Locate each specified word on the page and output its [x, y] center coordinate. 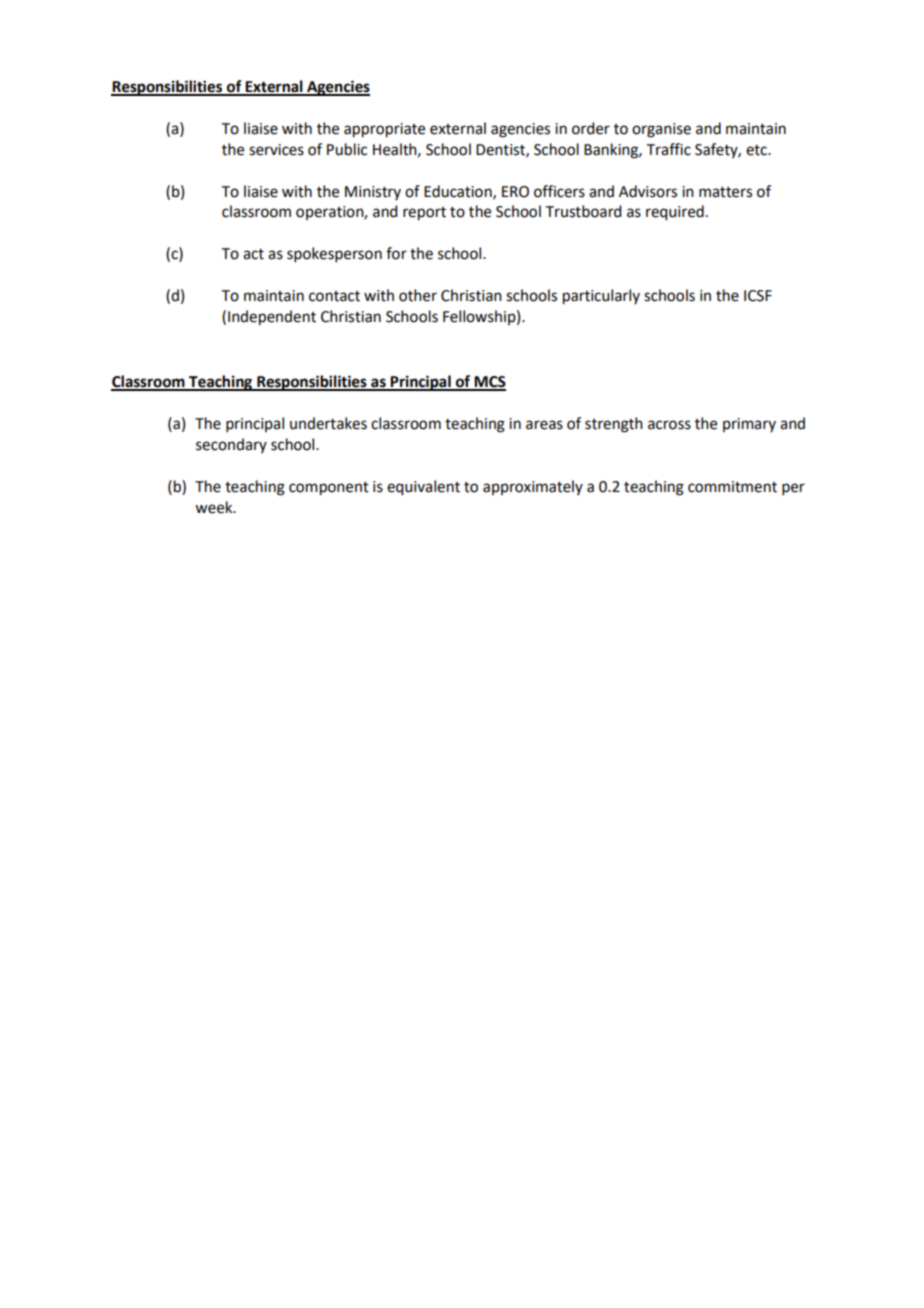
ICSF [758, 296]
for [396, 253]
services [276, 150]
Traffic [669, 149]
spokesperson [334, 254]
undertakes [328, 423]
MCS [489, 383]
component [329, 489]
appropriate [384, 130]
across [669, 425]
